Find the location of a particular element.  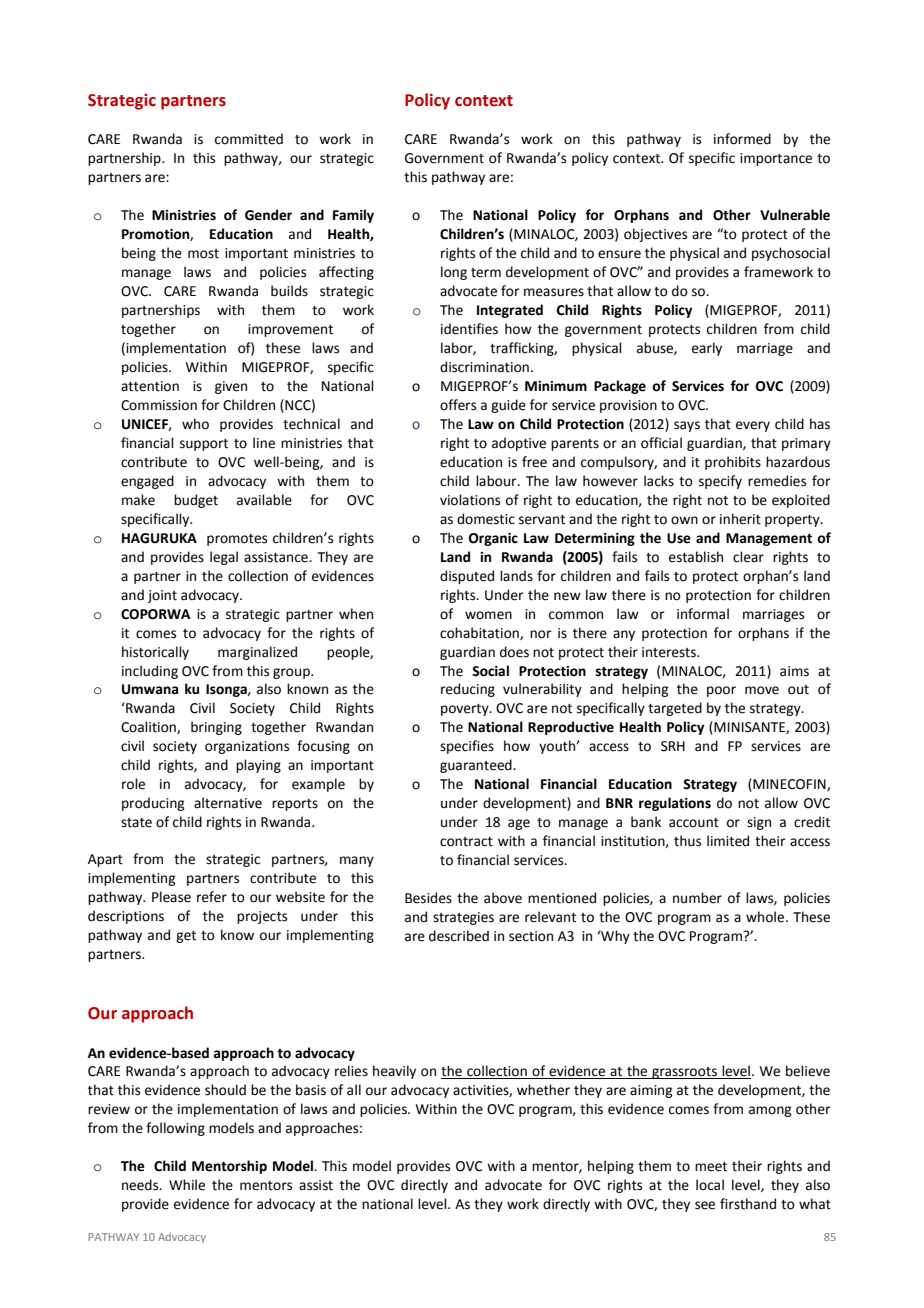

committed is located at coordinates (249, 139).
